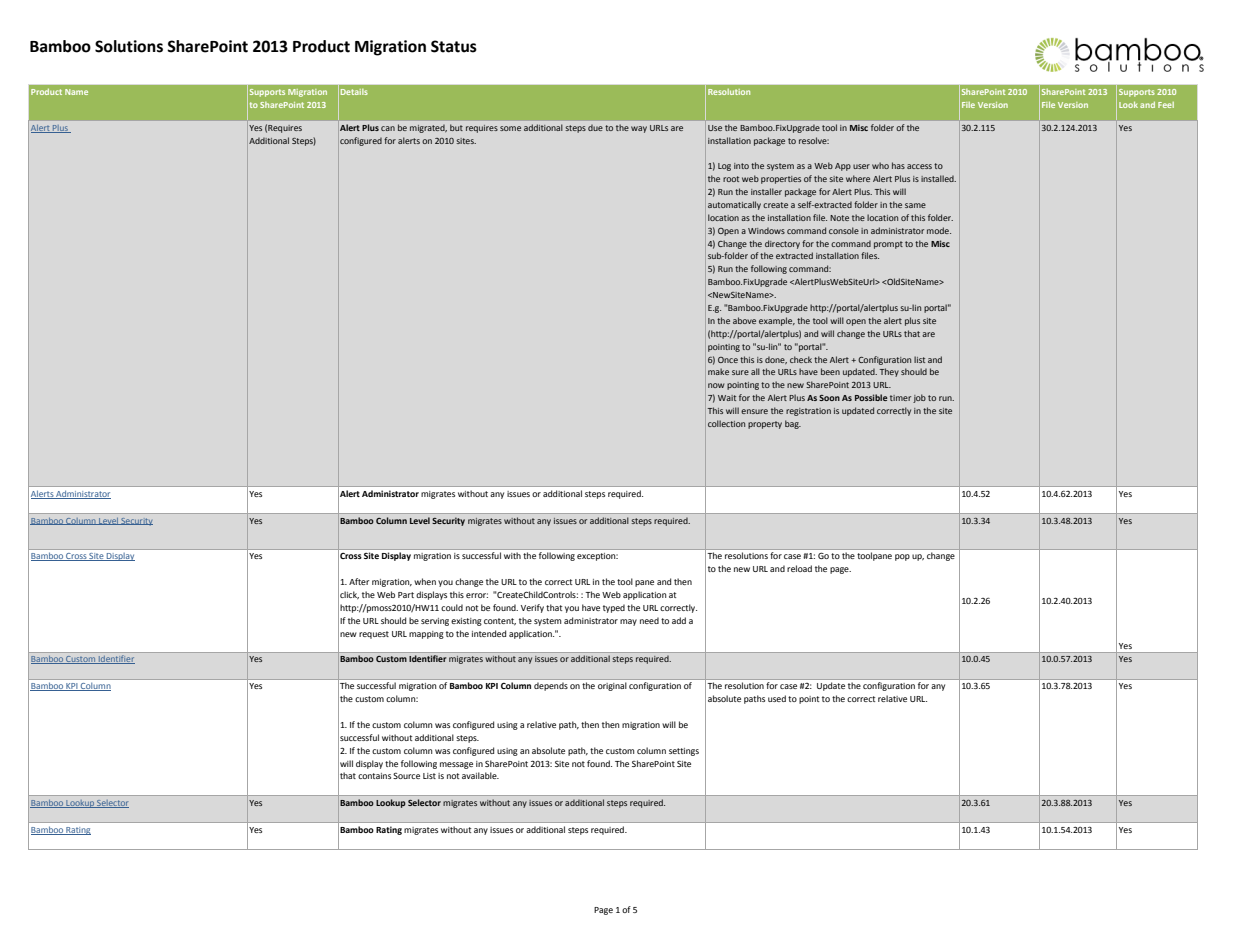 The image size is (1233, 952). I want to click on example, so click(777, 321).
